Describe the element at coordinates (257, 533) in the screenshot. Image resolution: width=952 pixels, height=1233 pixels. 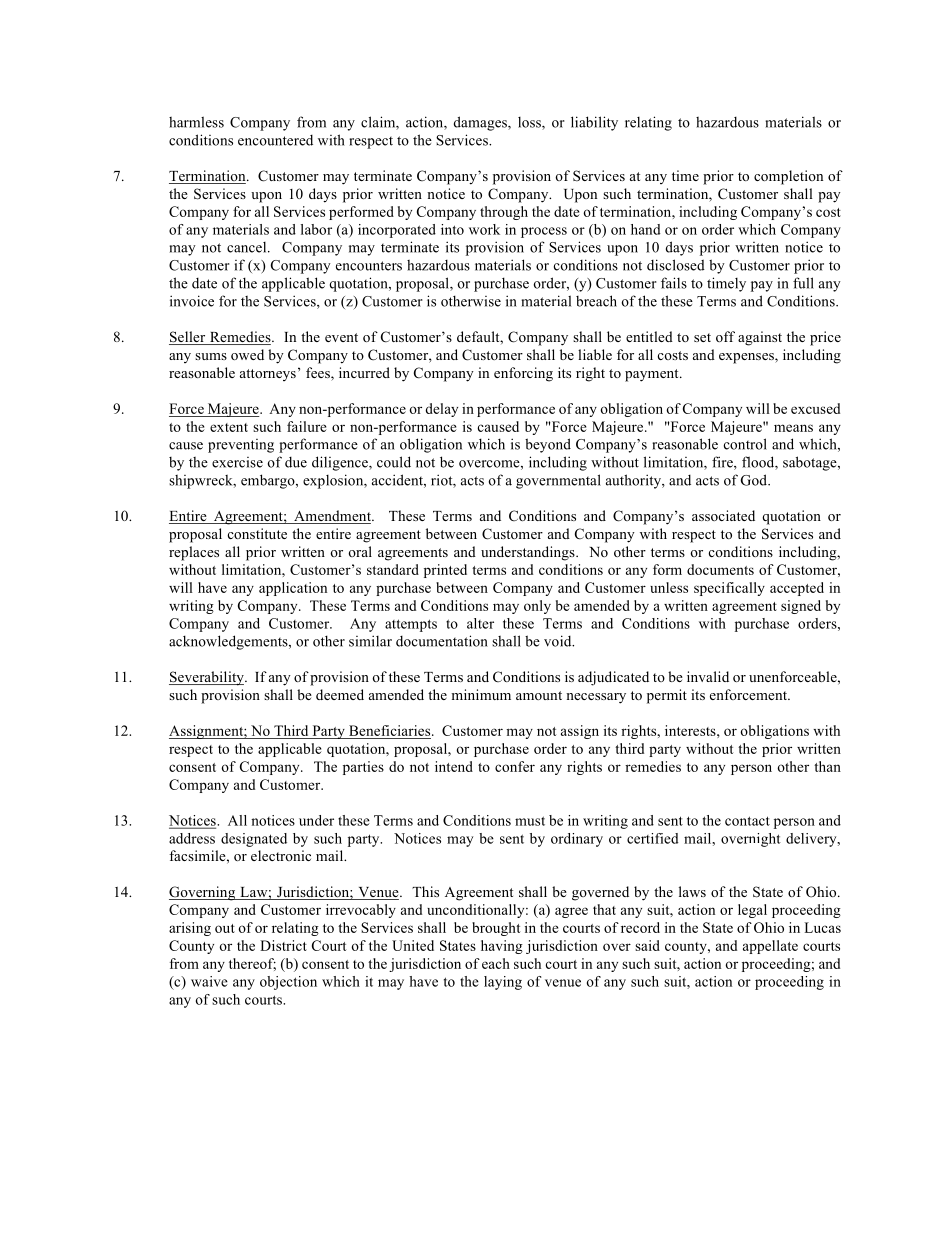
I see `constitute` at that location.
